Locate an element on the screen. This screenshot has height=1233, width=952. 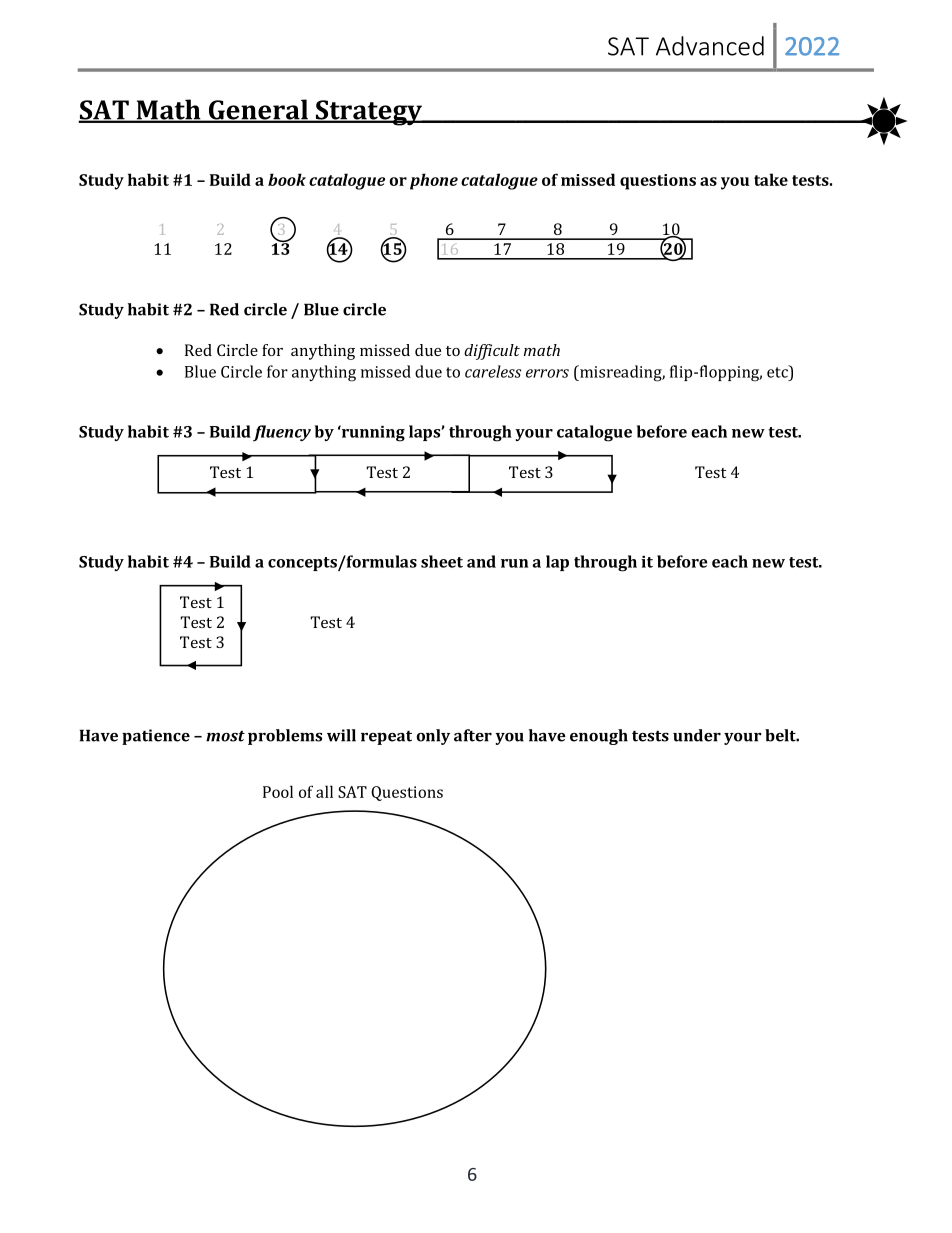
etc is located at coordinates (778, 371).
